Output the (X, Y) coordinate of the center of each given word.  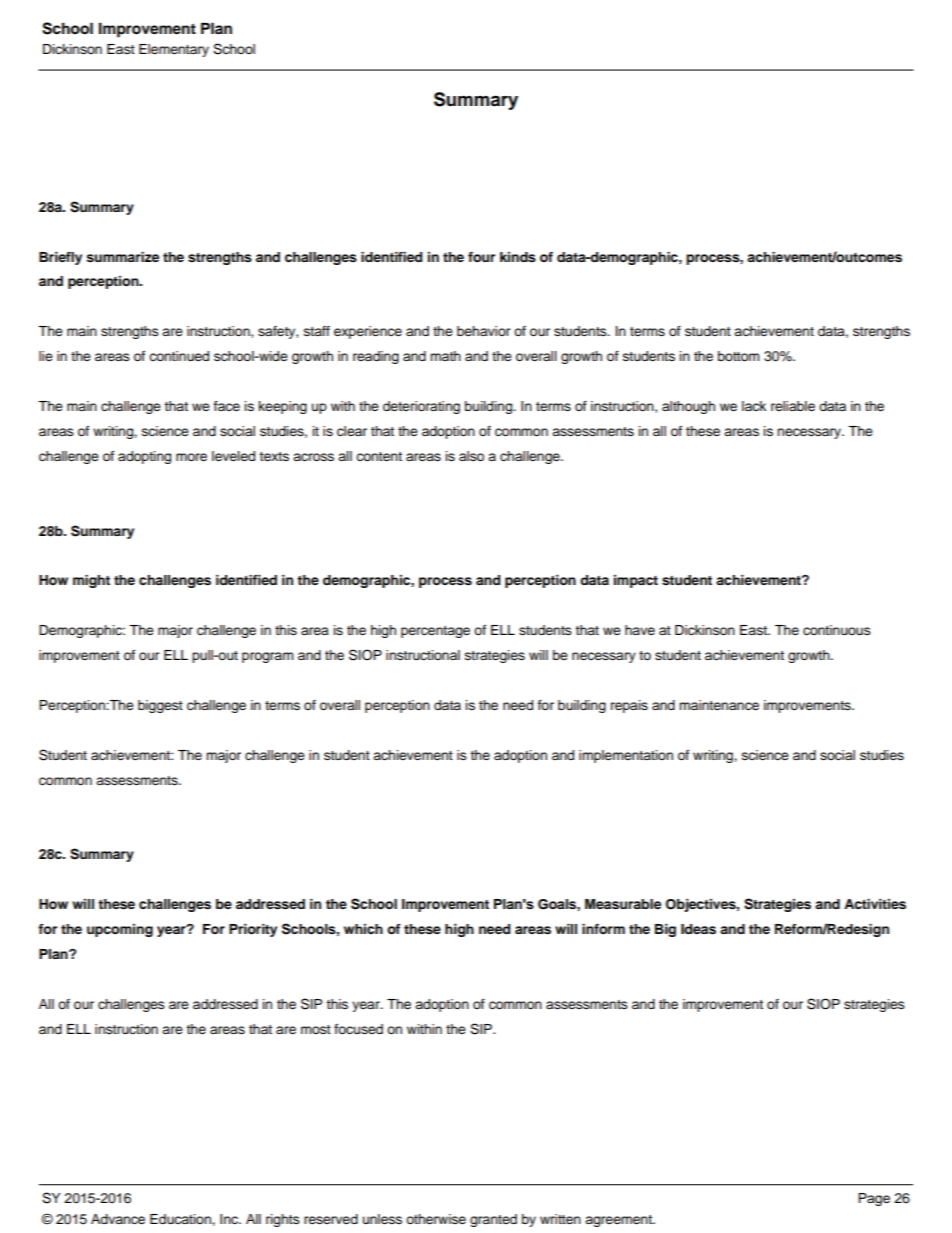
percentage (435, 632)
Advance (118, 1219)
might (91, 581)
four (481, 257)
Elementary (174, 50)
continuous (837, 630)
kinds (518, 257)
